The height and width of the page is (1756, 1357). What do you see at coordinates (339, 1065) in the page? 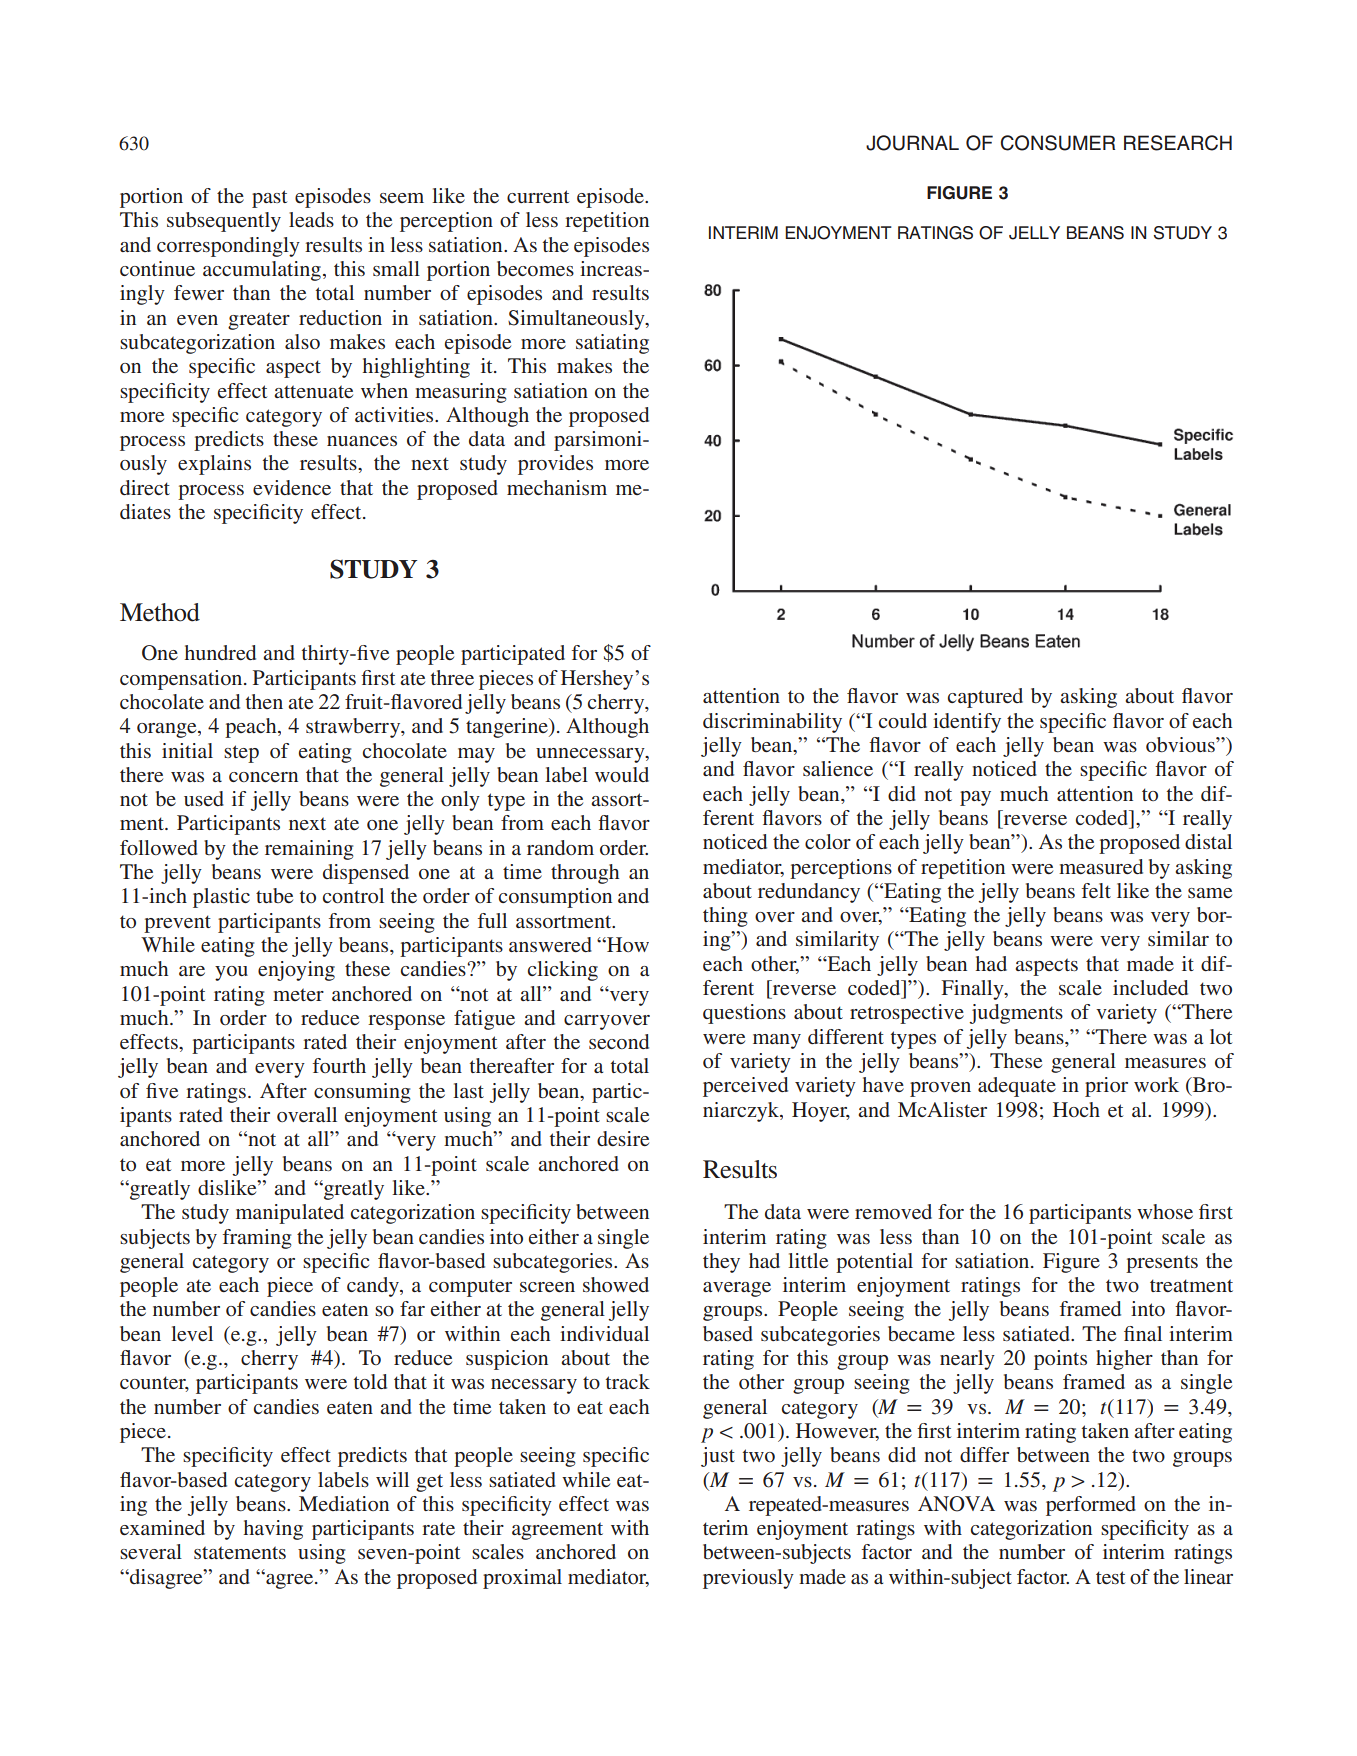
I see `fourth` at bounding box center [339, 1065].
